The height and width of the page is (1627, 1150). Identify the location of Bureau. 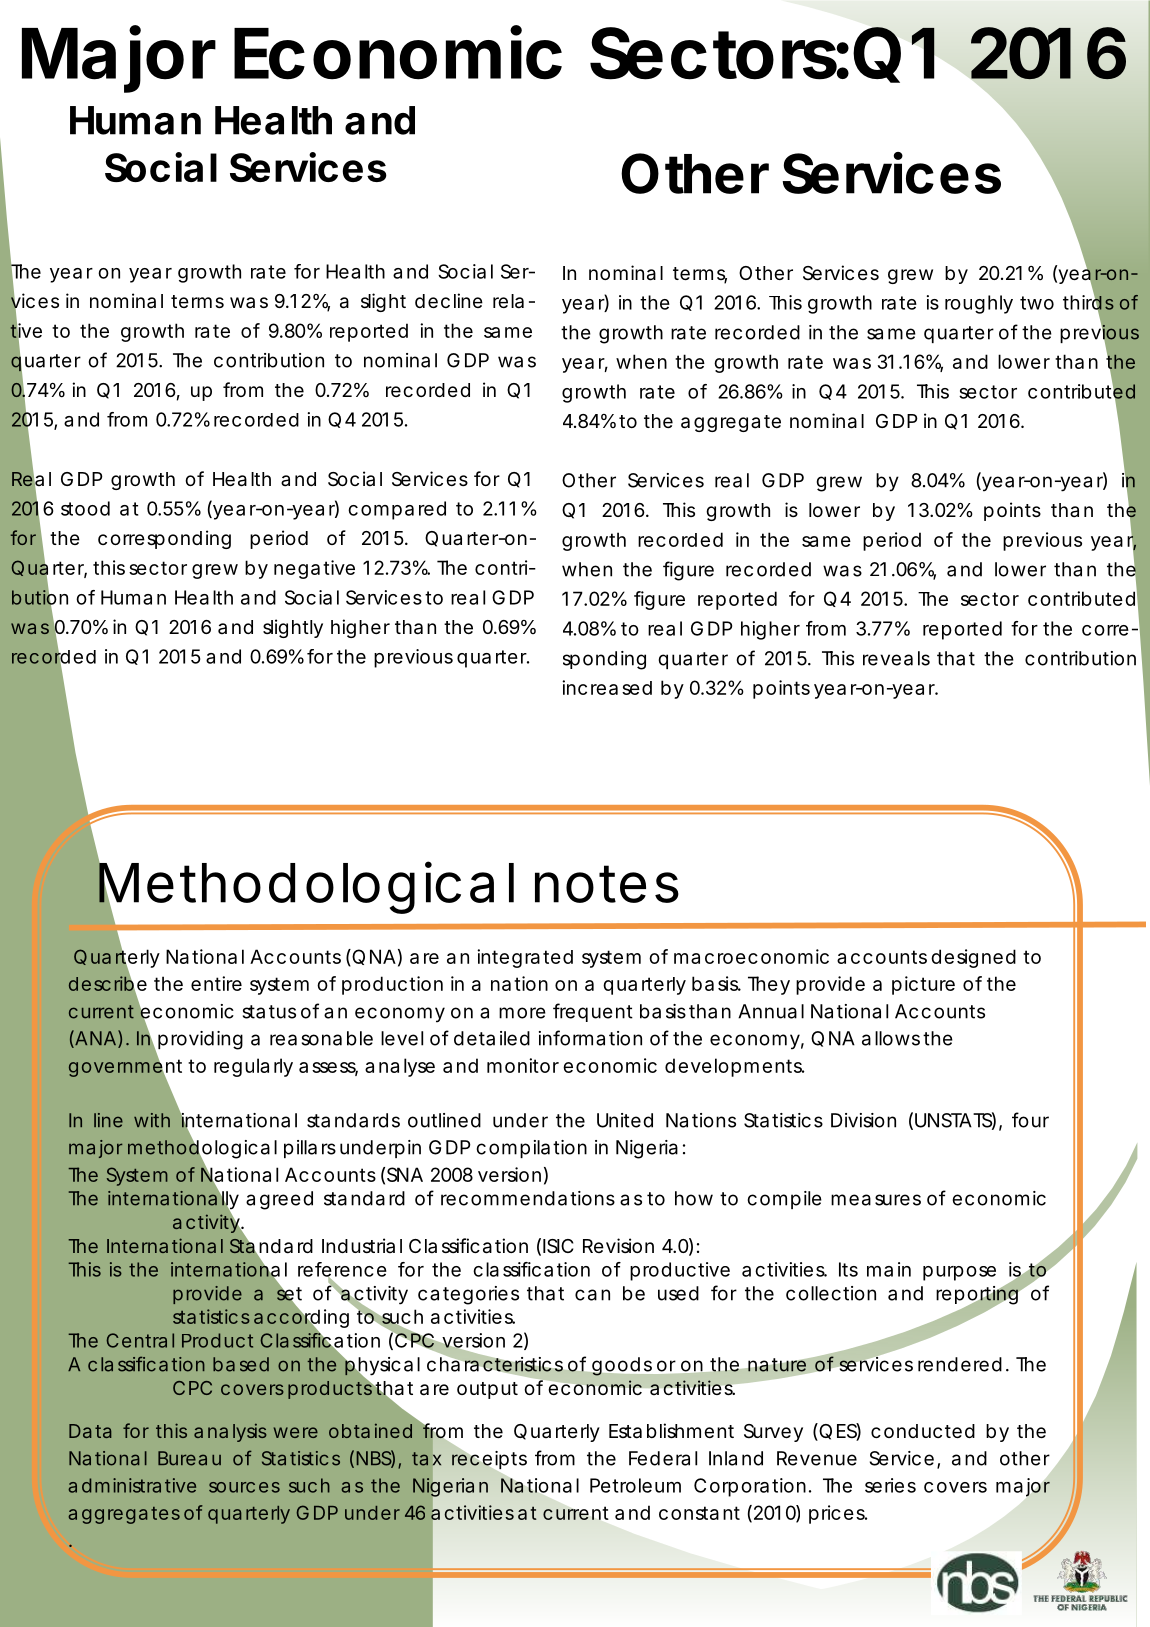
(189, 1458).
